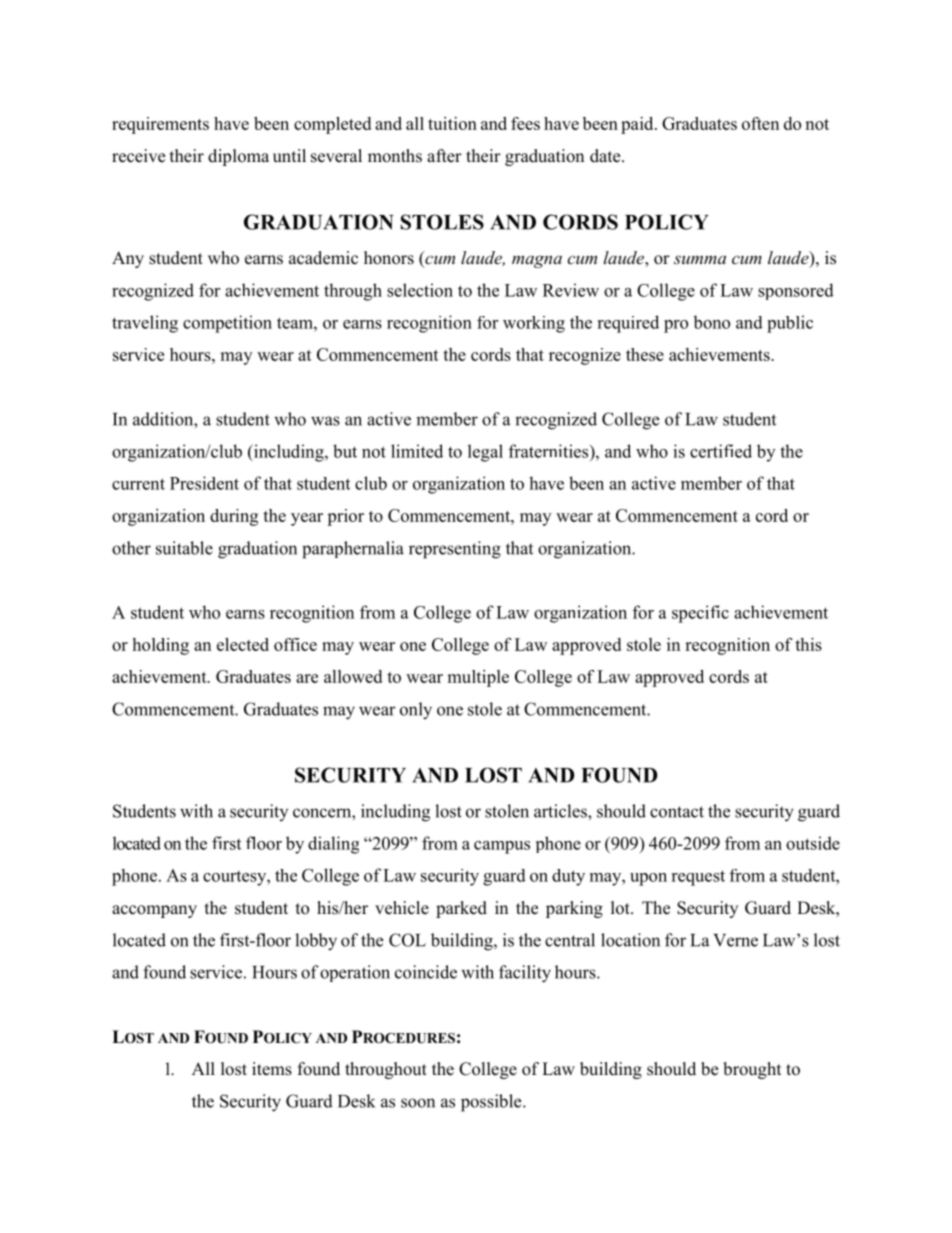 The height and width of the image is (1233, 952). Describe the element at coordinates (711, 322) in the image. I see `bono` at that location.
